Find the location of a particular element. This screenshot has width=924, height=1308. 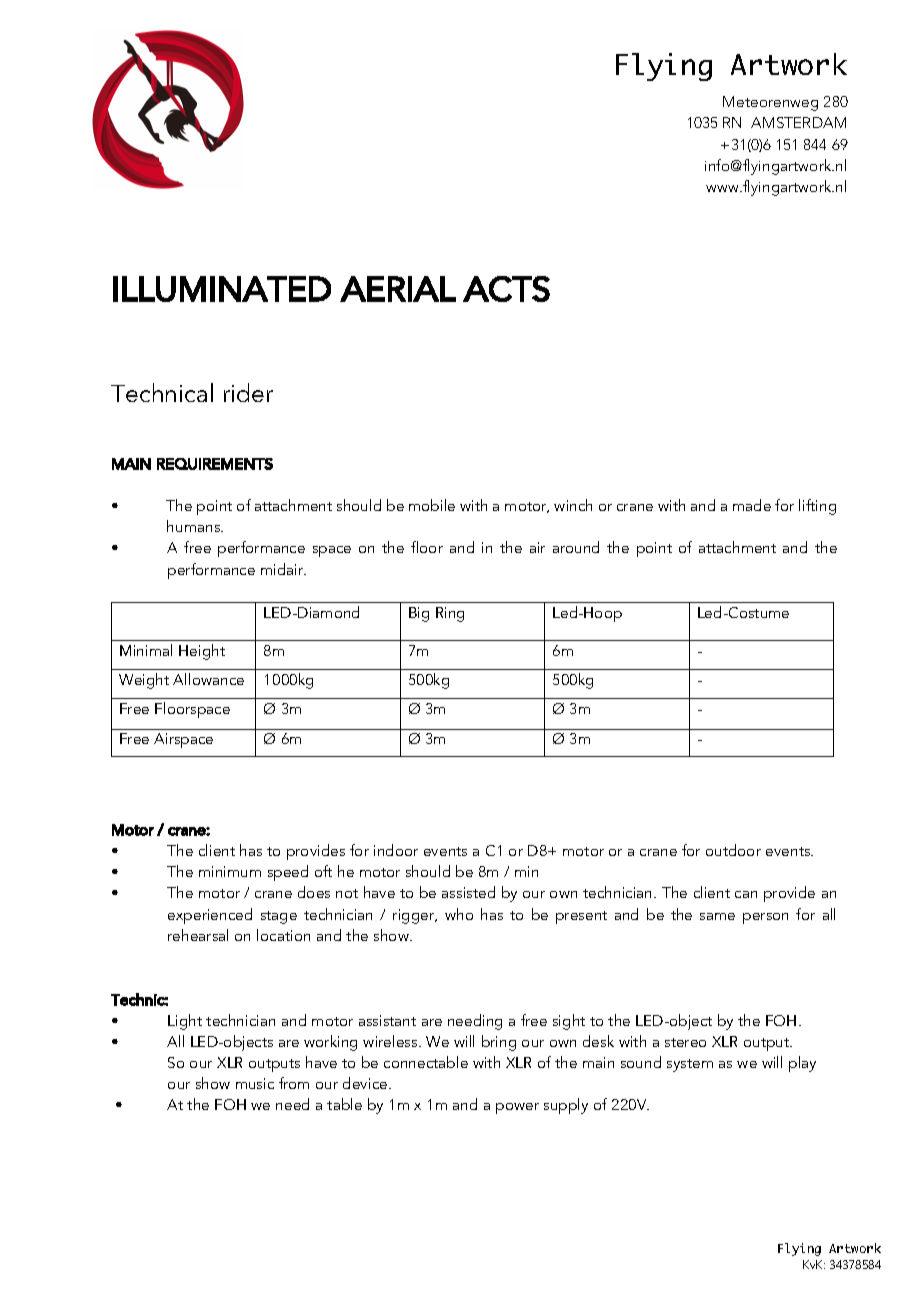

made is located at coordinates (752, 505).
